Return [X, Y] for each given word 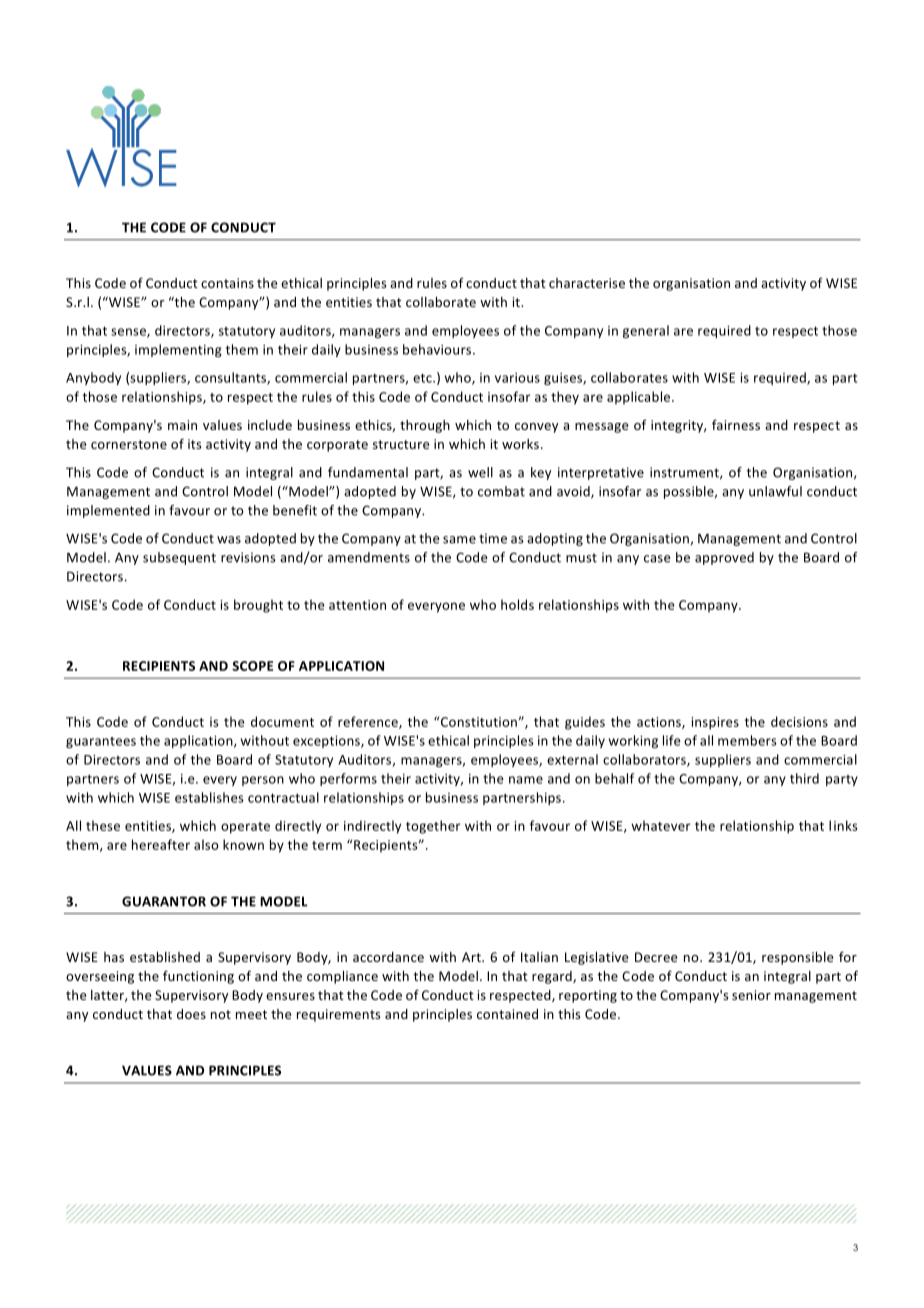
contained [507, 1014]
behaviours [438, 349]
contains [227, 283]
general [646, 331]
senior [751, 995]
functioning [198, 977]
